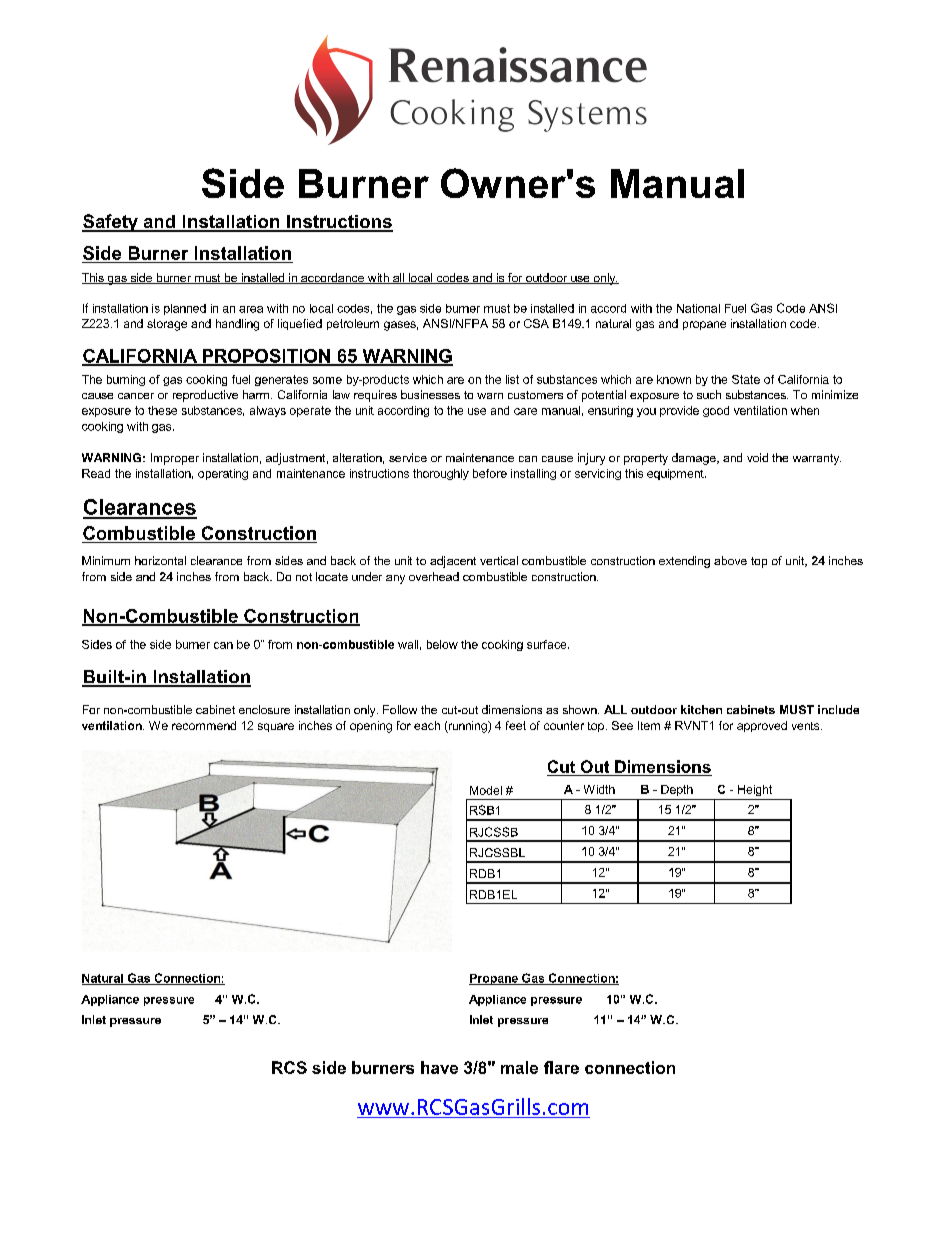  Describe the element at coordinates (264, 709) in the document. I see `enclosure` at that location.
